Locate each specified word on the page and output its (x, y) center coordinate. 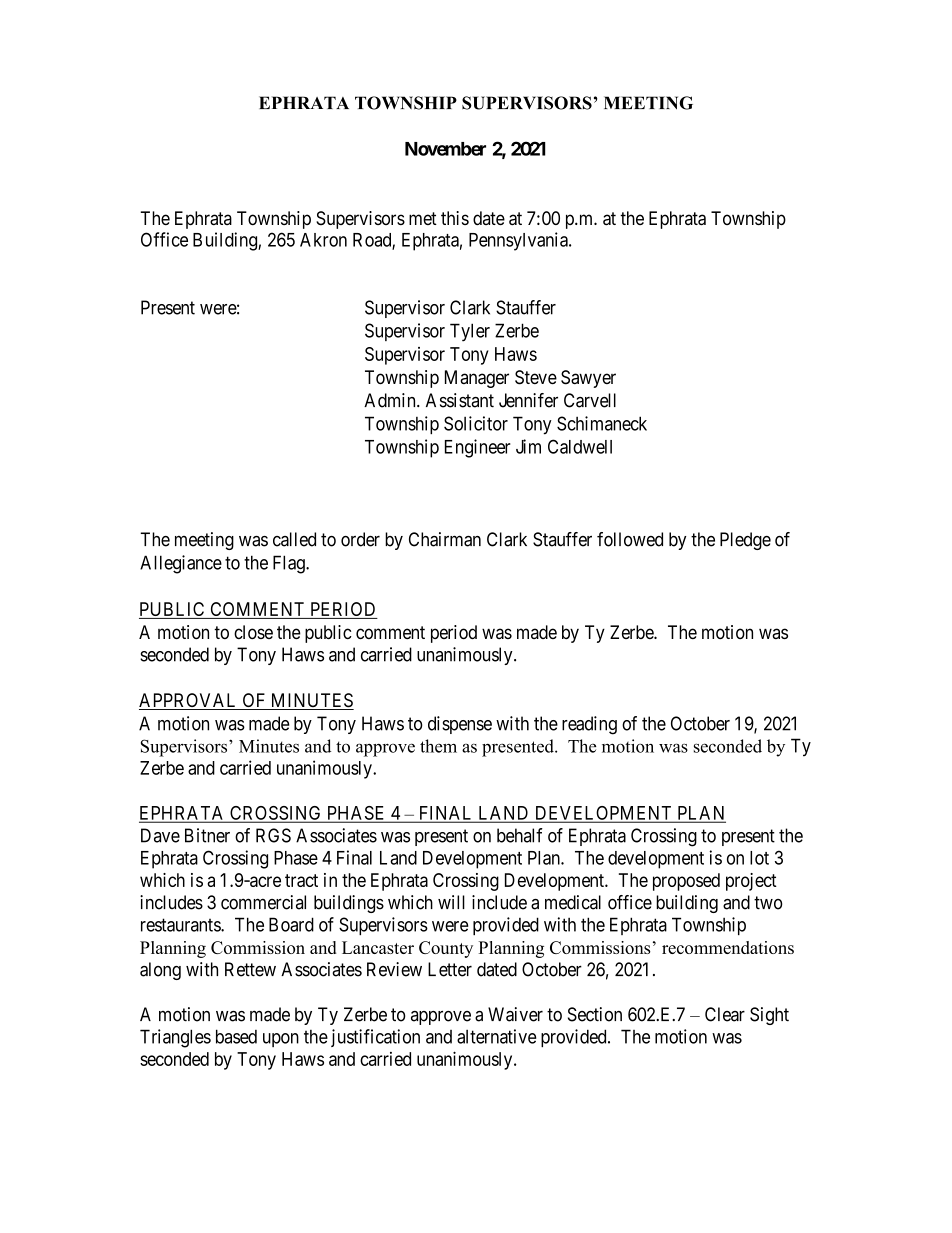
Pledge (745, 541)
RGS (273, 835)
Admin (391, 400)
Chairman (445, 539)
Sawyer (588, 379)
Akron (323, 240)
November (445, 149)
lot (759, 858)
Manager (477, 379)
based (236, 1036)
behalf (520, 835)
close (253, 632)
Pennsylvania (519, 241)
